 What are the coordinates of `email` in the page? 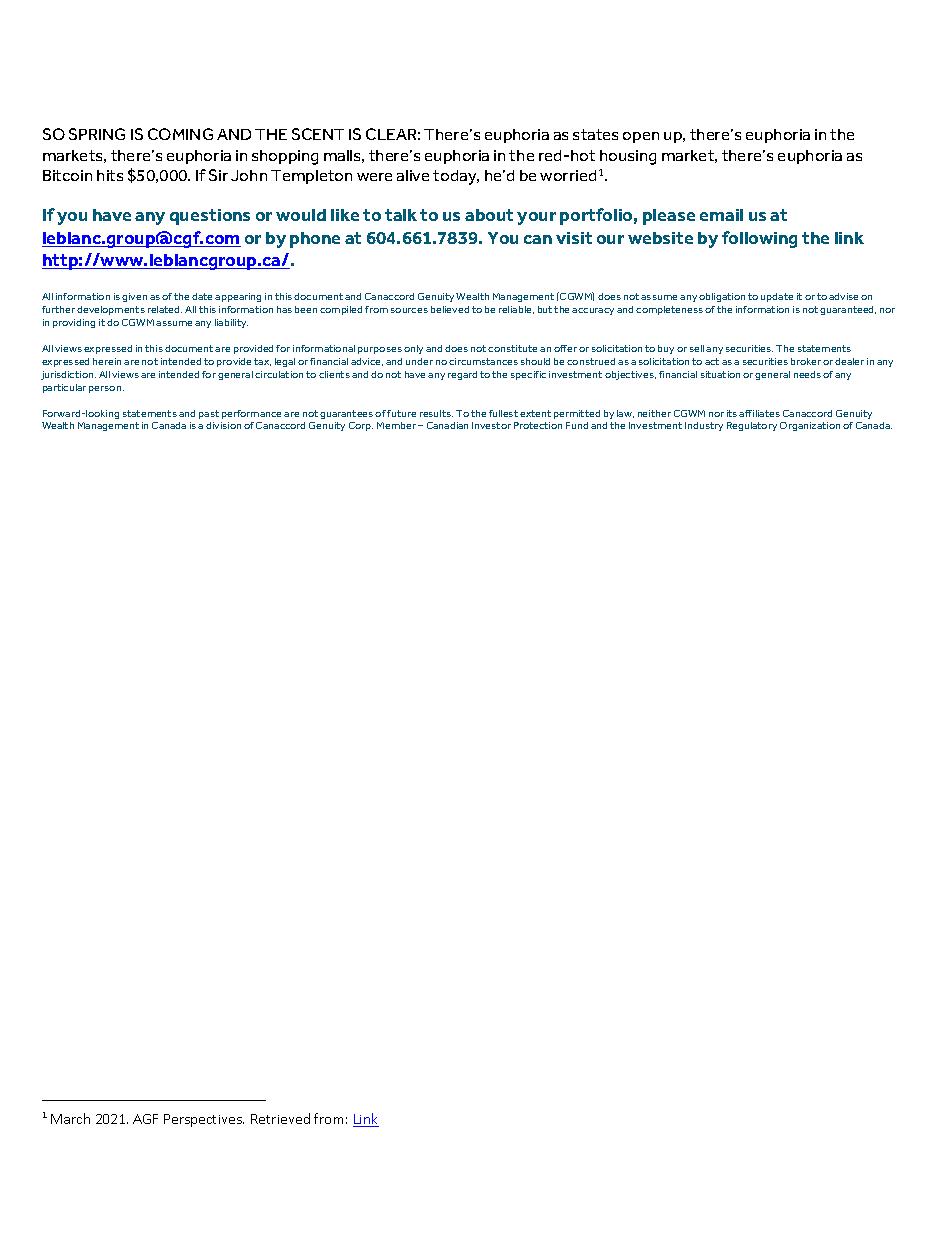 It's located at (721, 215).
